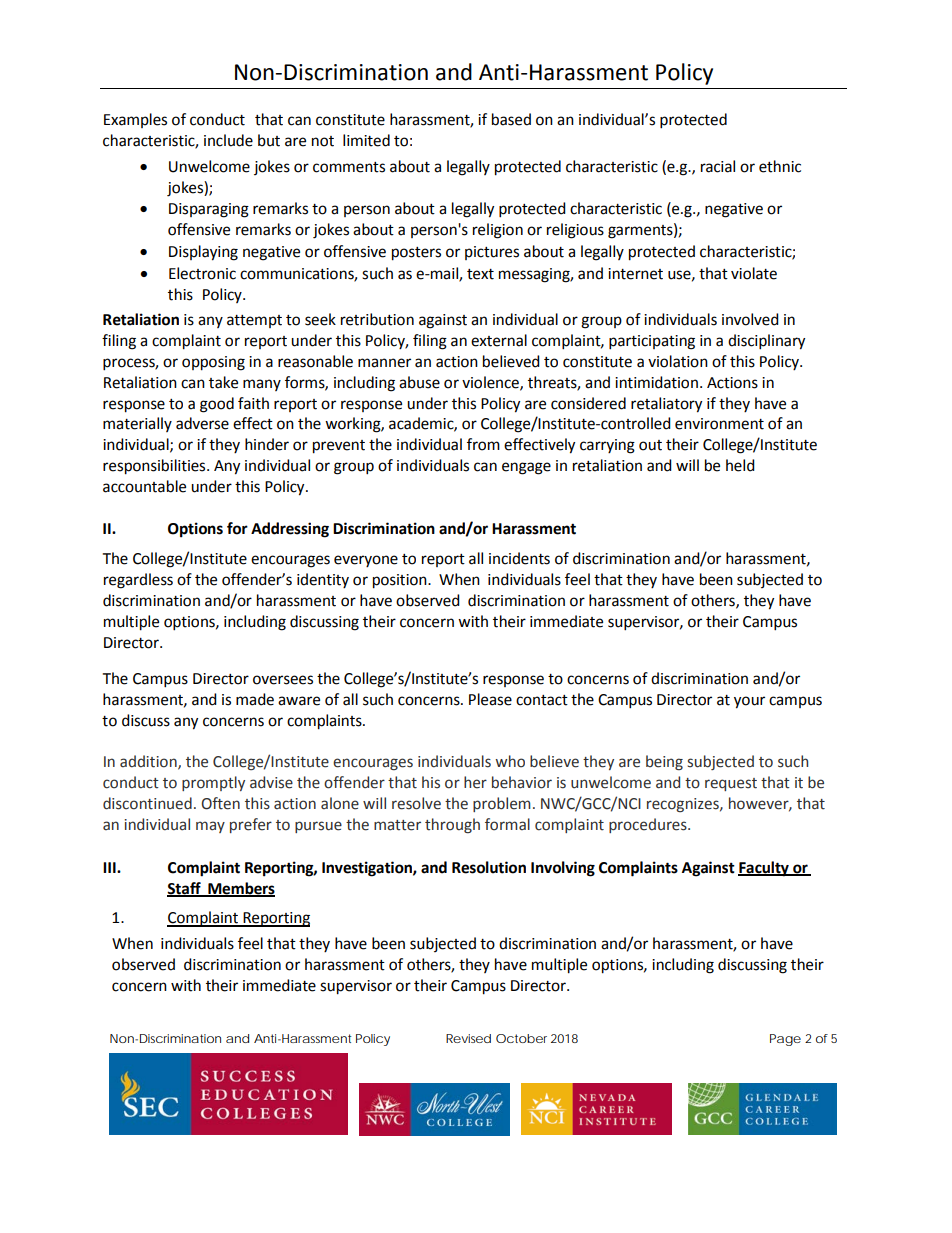  Describe the element at coordinates (718, 166) in the screenshot. I see `racial` at that location.
